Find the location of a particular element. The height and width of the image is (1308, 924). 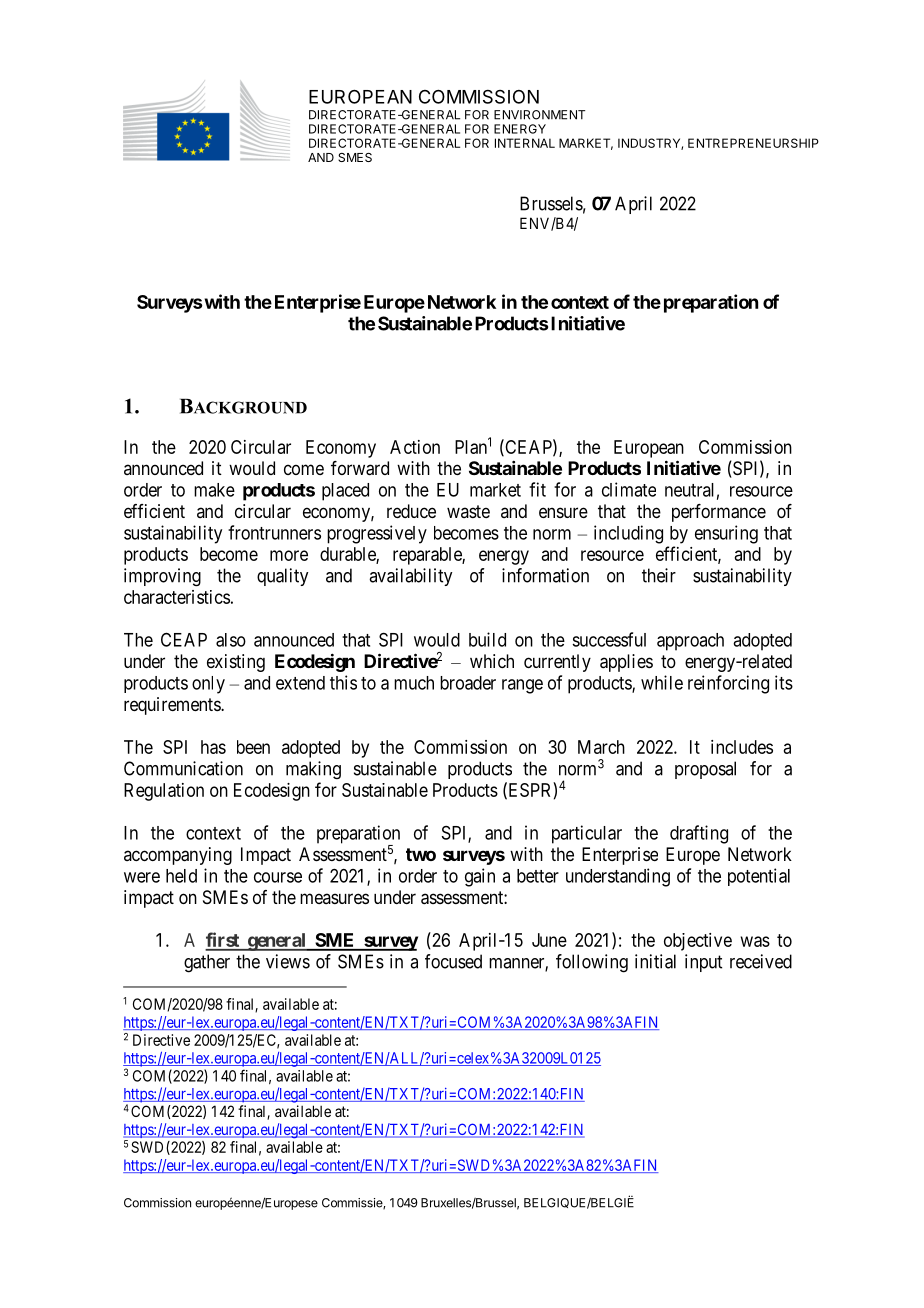

Action is located at coordinates (415, 447).
